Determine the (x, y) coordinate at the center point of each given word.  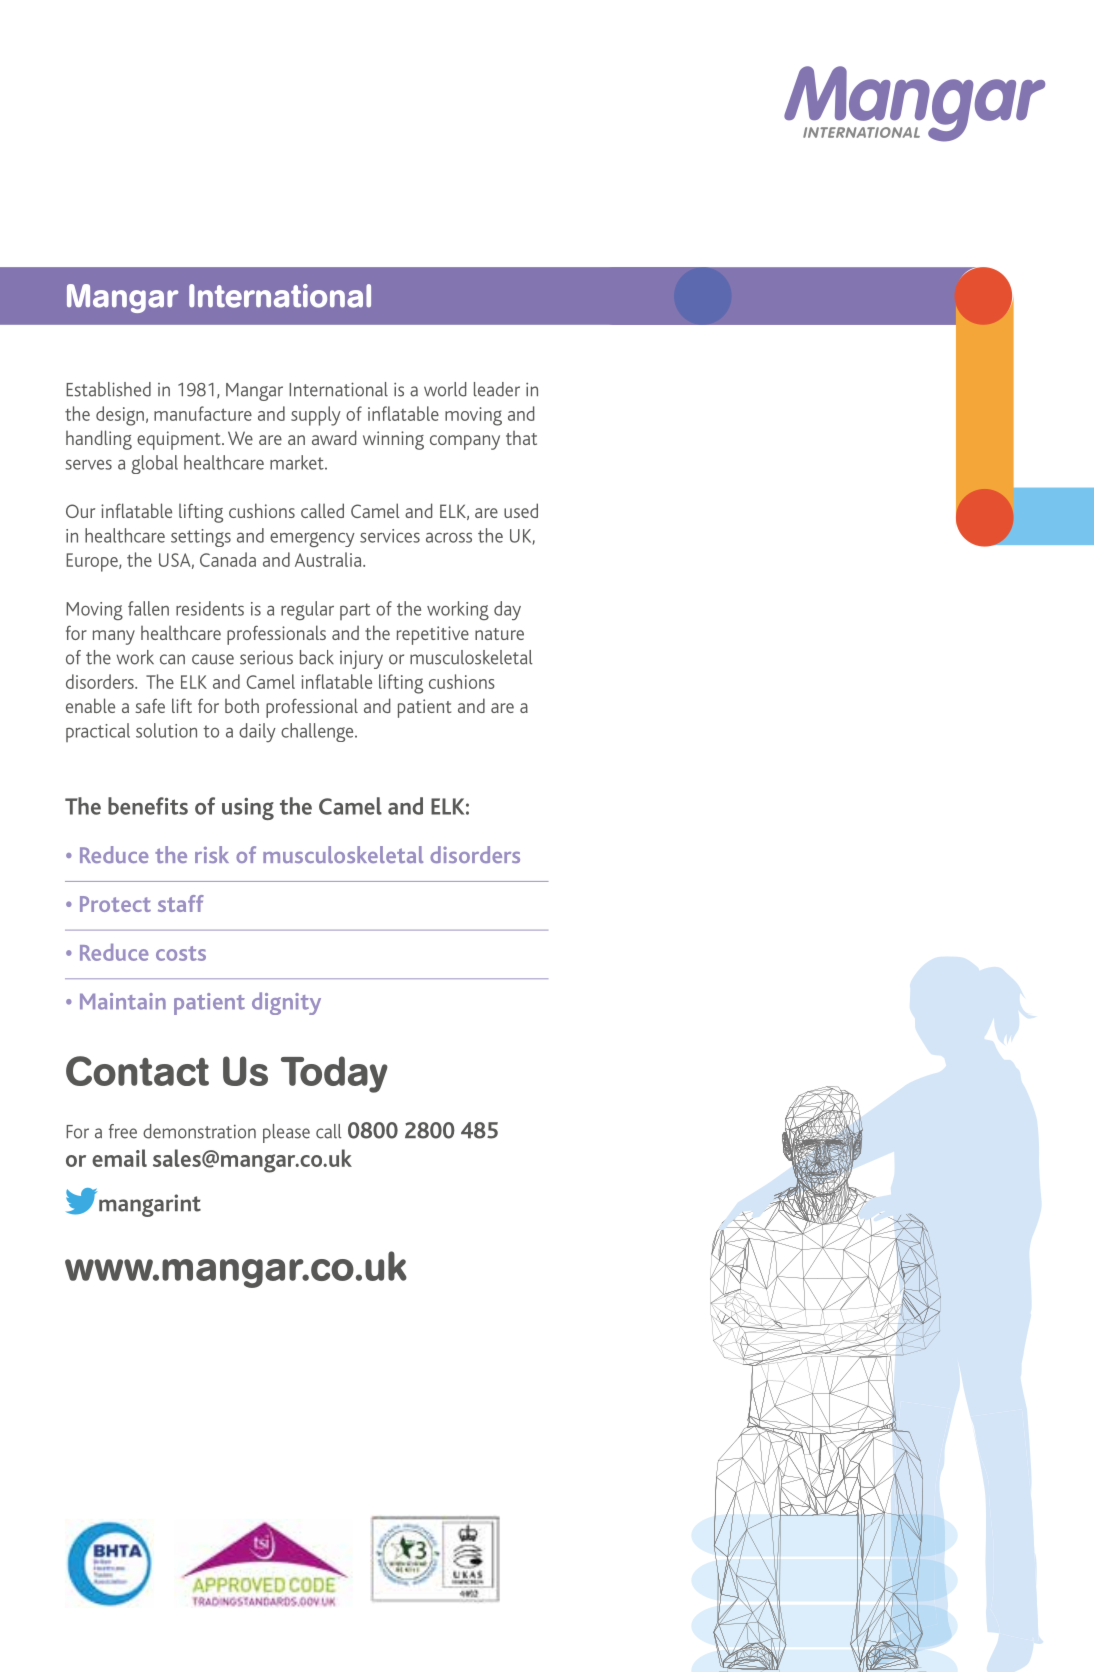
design (120, 416)
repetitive (433, 635)
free (123, 1131)
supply (316, 416)
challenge (318, 732)
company (465, 442)
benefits (148, 806)
